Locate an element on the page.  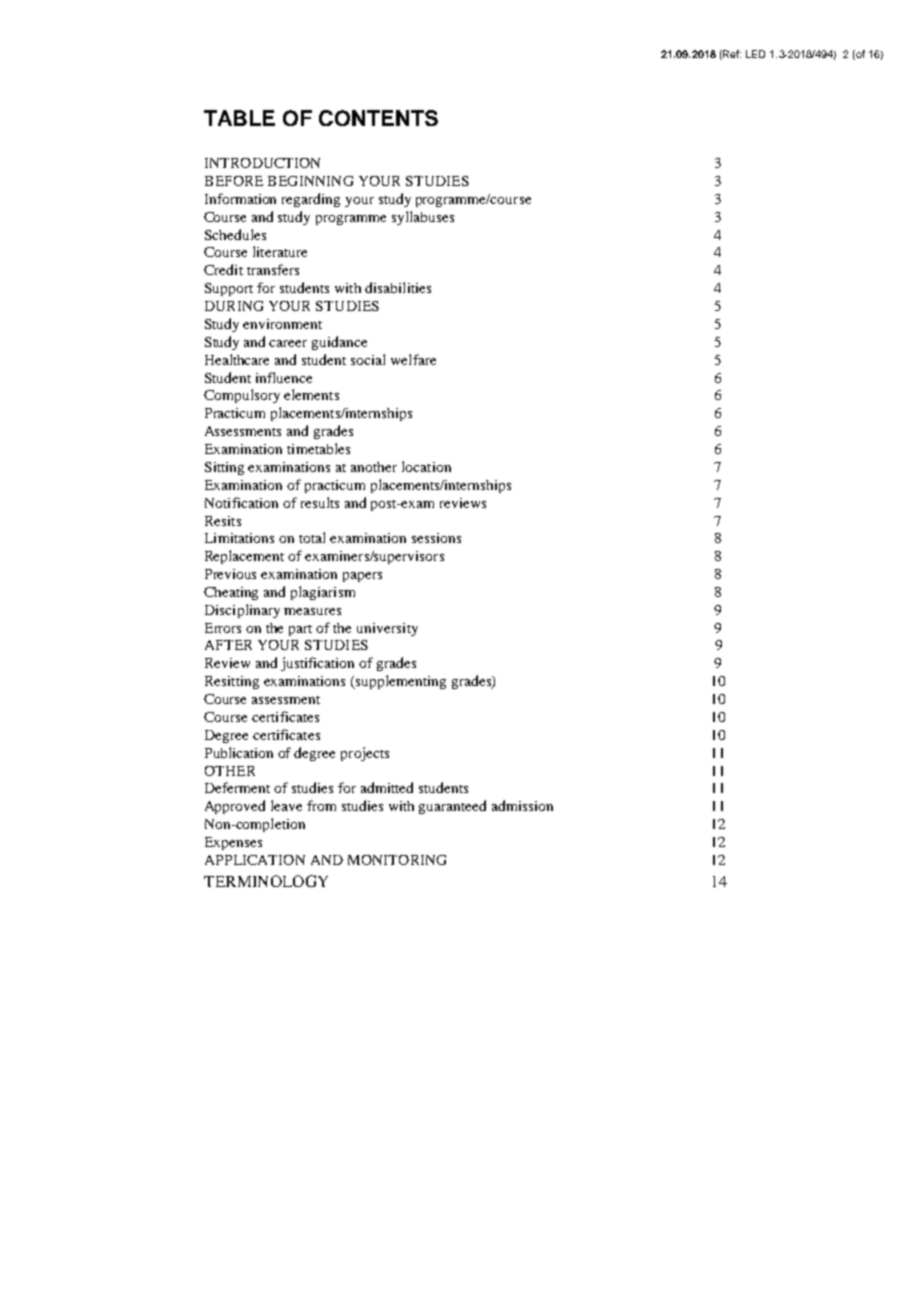
APPLICATION is located at coordinates (255, 860).
